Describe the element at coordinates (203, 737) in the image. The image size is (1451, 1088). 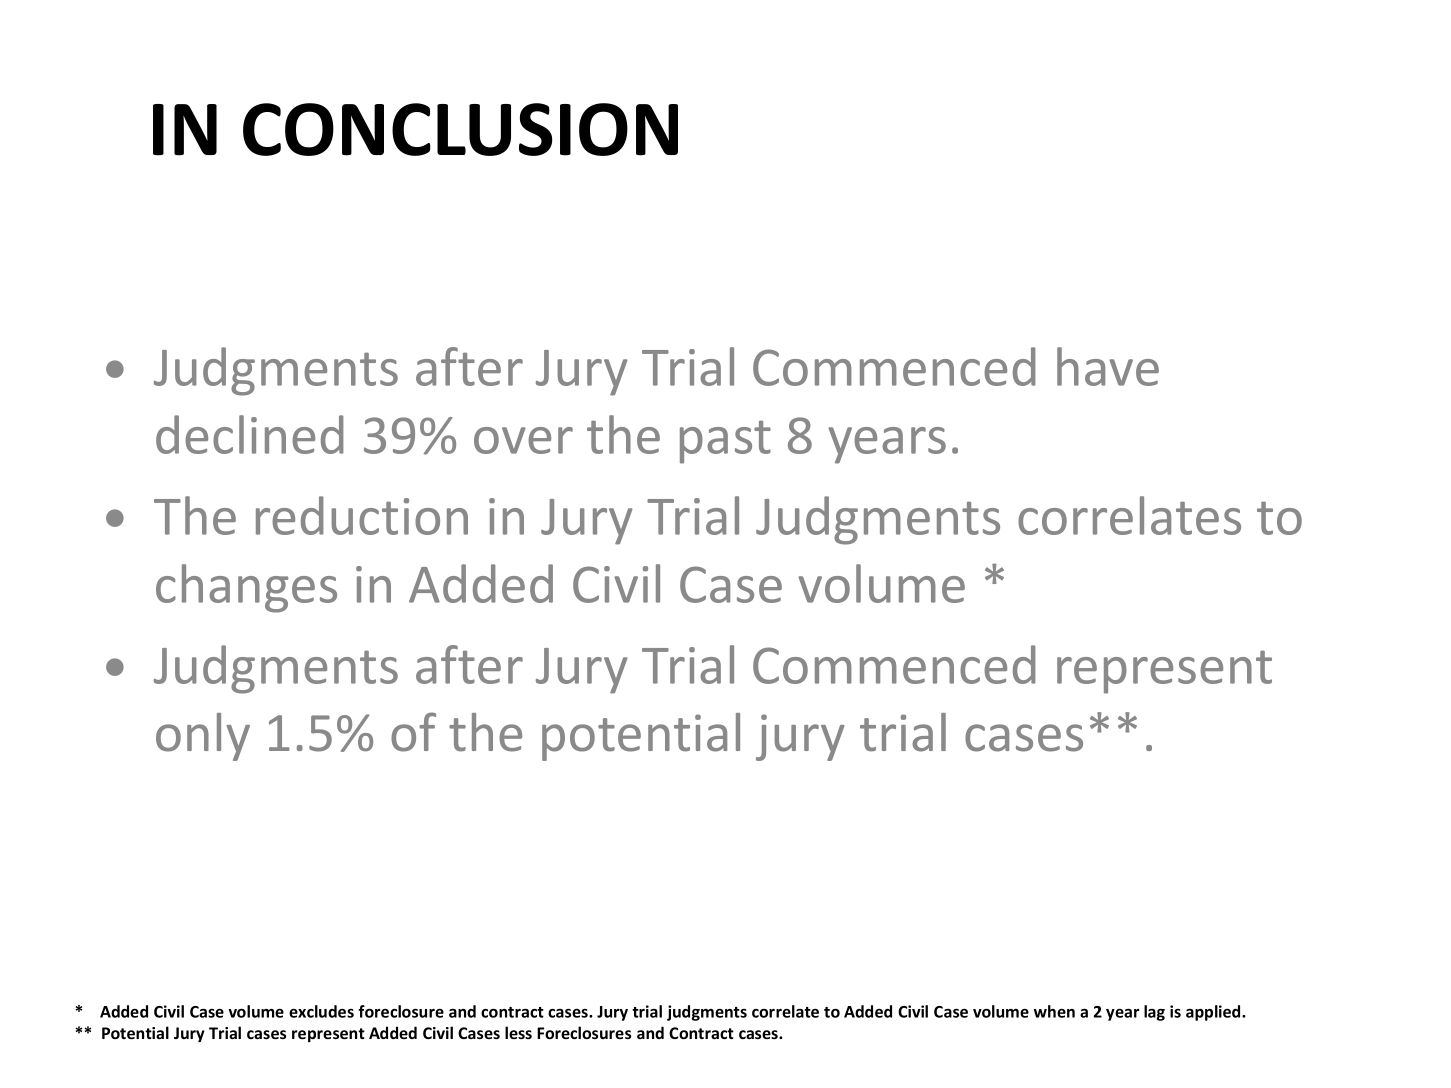
I see `only` at that location.
